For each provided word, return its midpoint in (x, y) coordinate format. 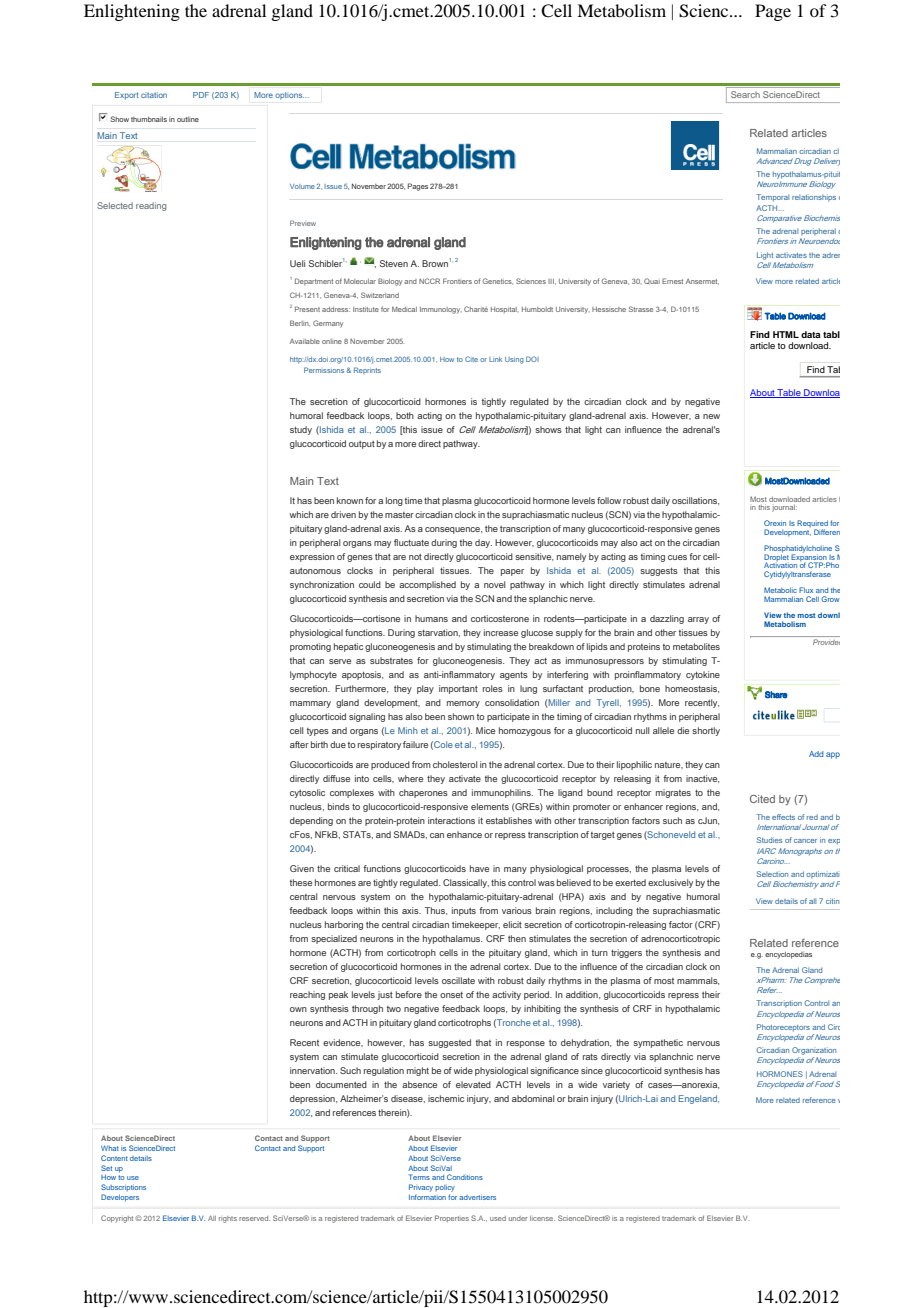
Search (745, 94)
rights (228, 1219)
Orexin (775, 523)
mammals (698, 981)
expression (312, 557)
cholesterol (455, 764)
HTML (786, 334)
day (483, 543)
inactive (702, 779)
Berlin (300, 323)
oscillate (458, 980)
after (299, 744)
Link (495, 359)
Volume (302, 186)
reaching (307, 995)
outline (188, 119)
